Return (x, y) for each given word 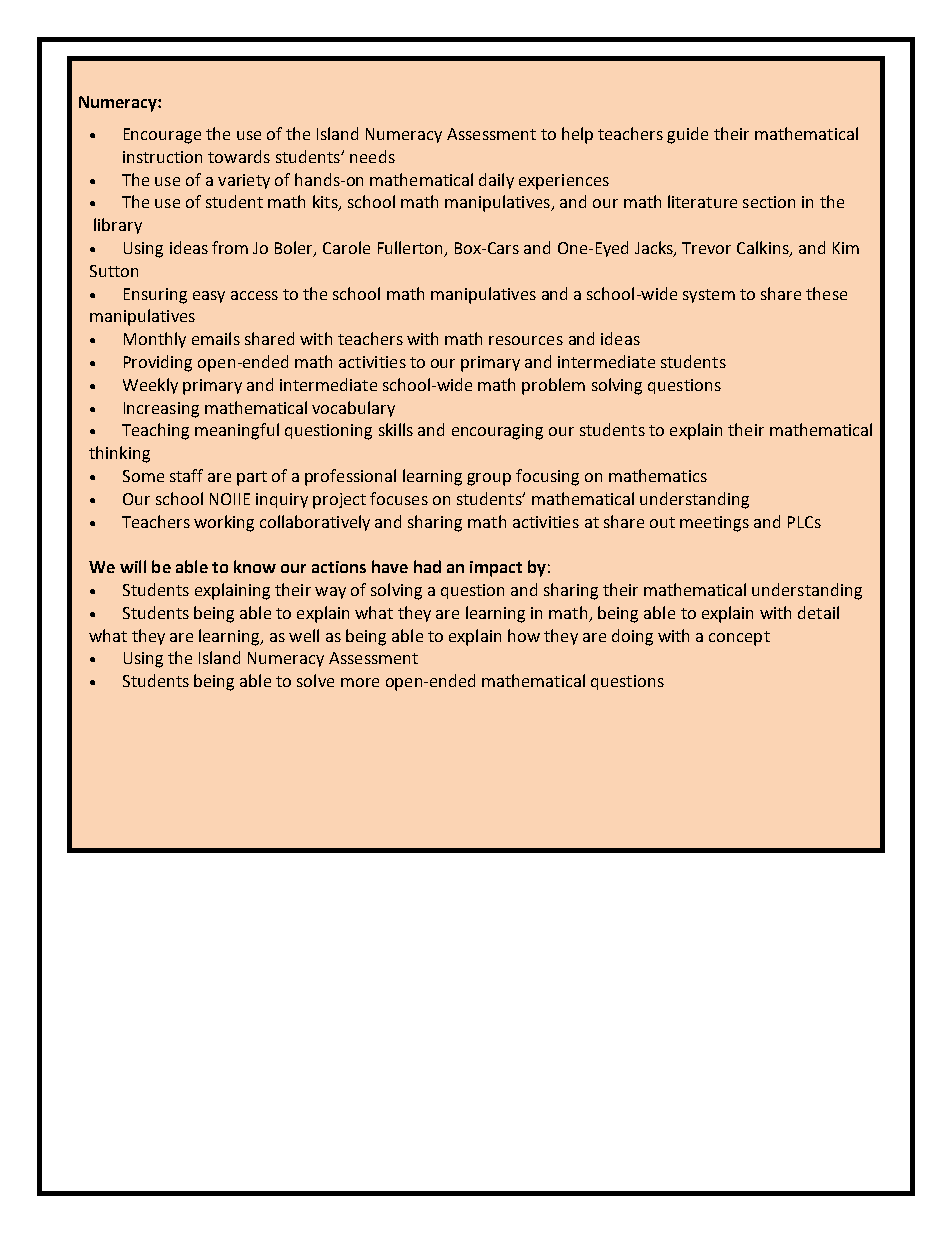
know (255, 566)
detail (818, 612)
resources (526, 340)
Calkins (764, 249)
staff (186, 475)
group (489, 479)
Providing (158, 363)
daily (496, 181)
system (709, 296)
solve (315, 680)
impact (496, 569)
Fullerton (411, 249)
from (230, 247)
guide (687, 135)
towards (239, 156)
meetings (714, 524)
